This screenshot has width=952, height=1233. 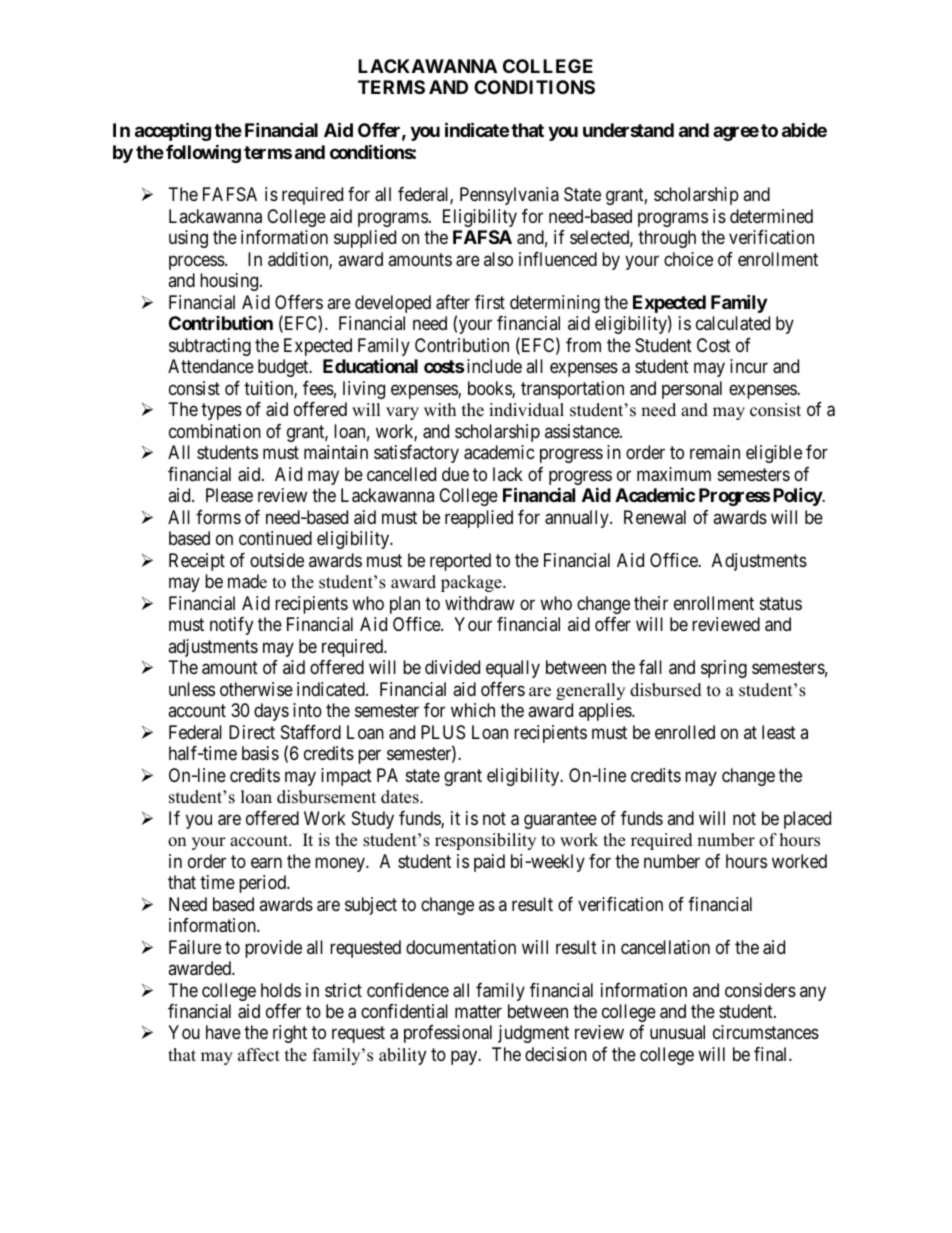 I want to click on include, so click(x=493, y=366).
